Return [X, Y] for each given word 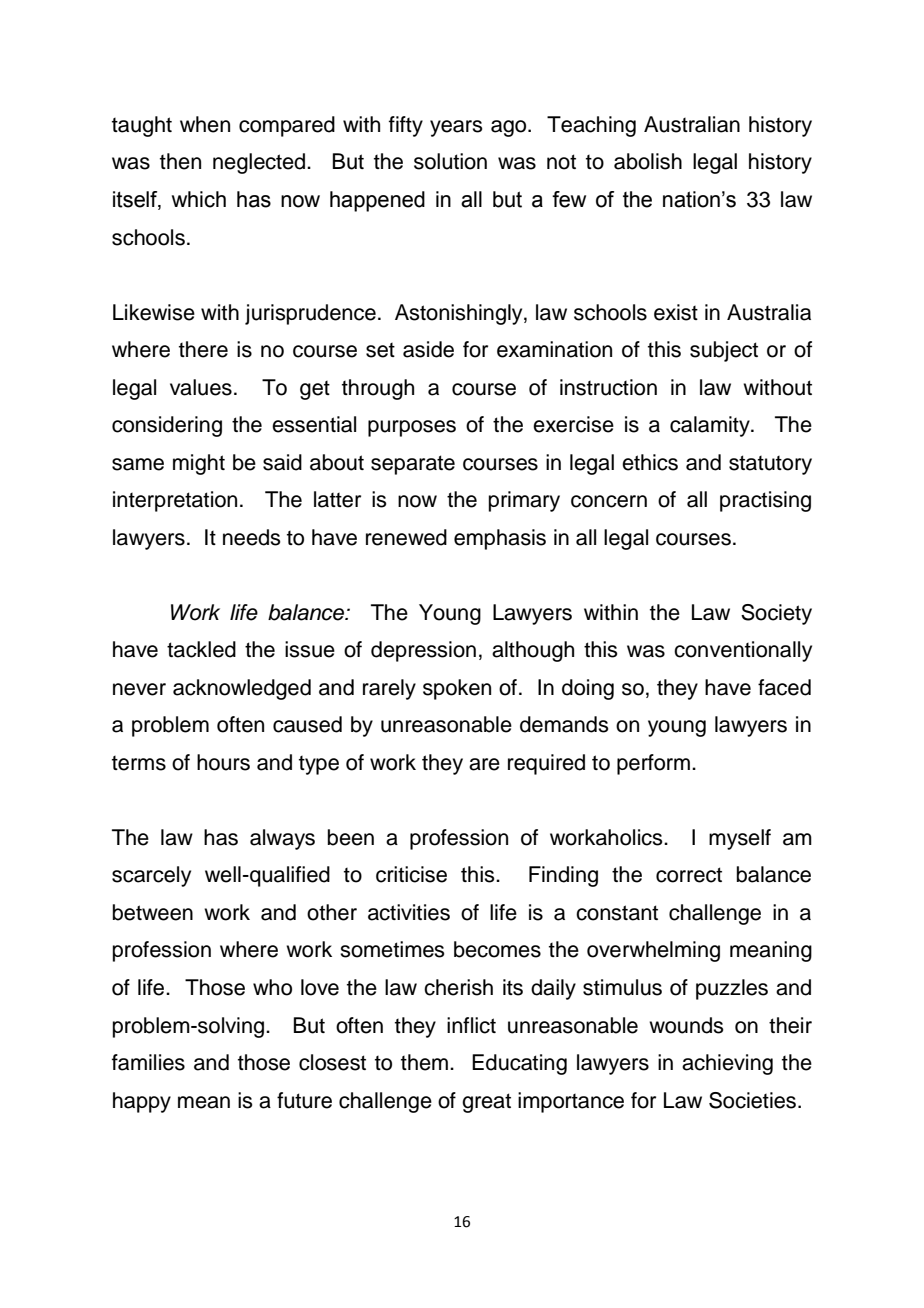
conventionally [743, 651]
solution [450, 161]
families [148, 1062]
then [180, 161]
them [424, 1062]
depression [423, 651]
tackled [201, 649]
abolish [648, 161]
